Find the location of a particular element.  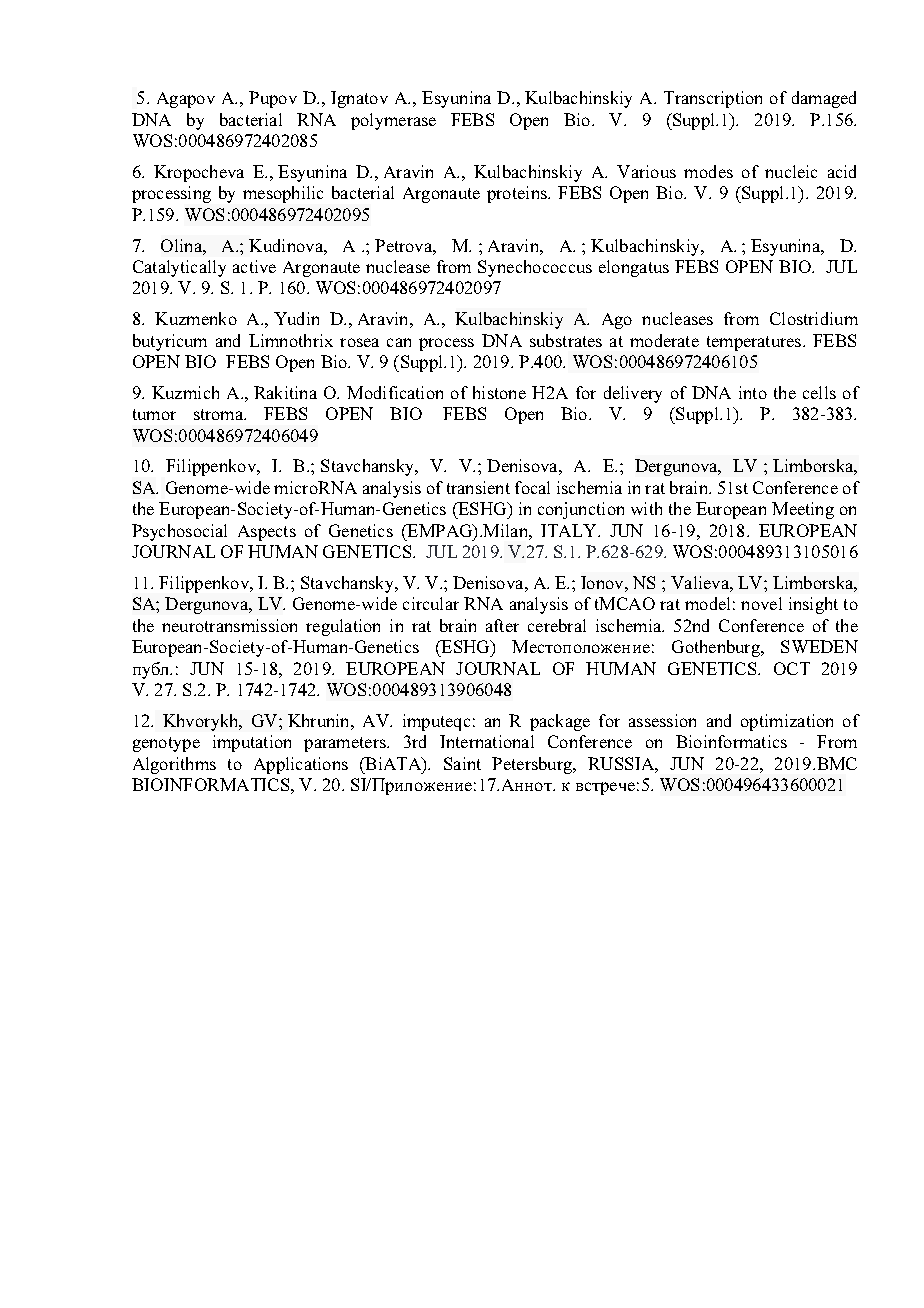

polymerase is located at coordinates (393, 121).
